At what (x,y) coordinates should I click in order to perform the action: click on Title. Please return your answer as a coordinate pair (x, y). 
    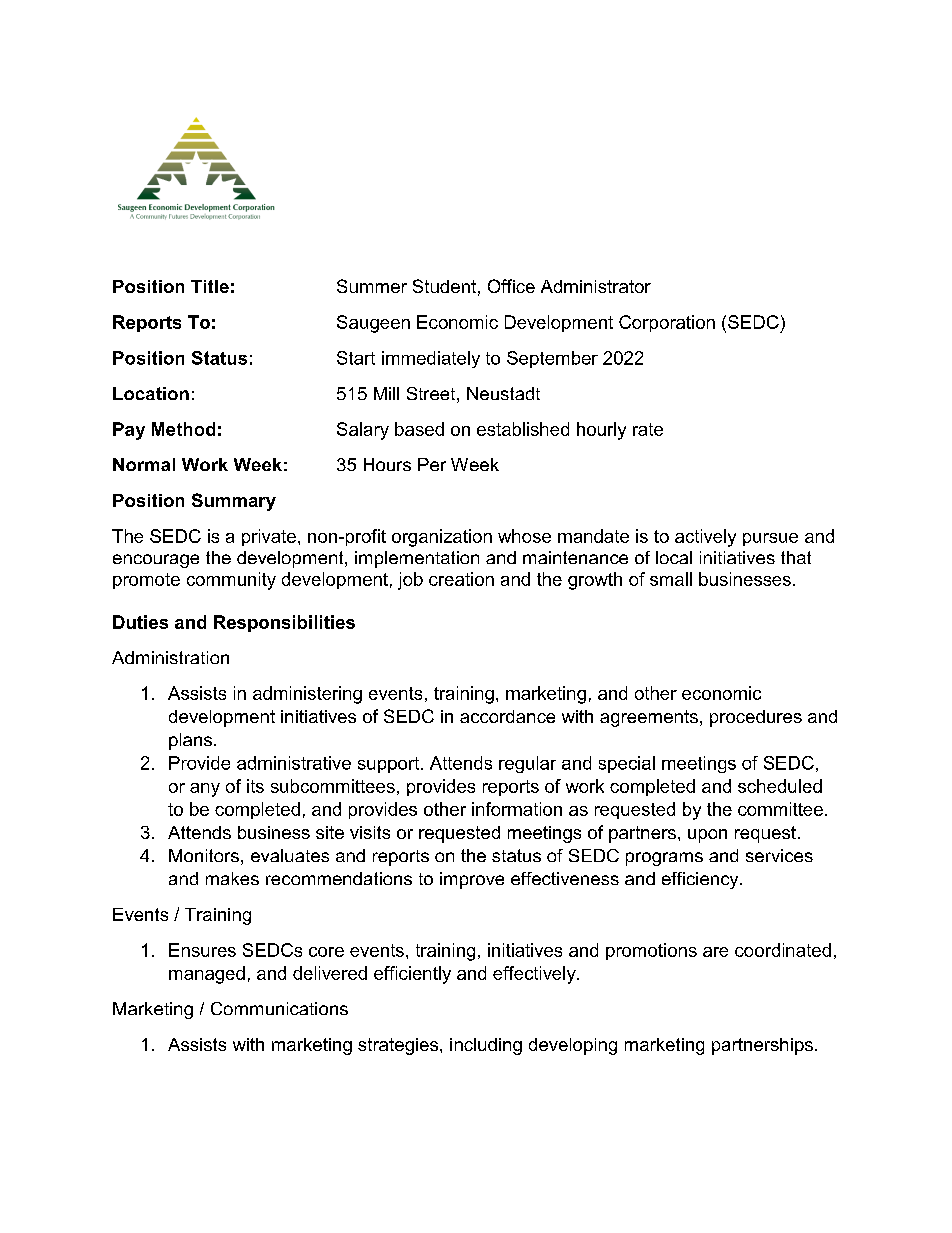
    Looking at the image, I should click on (210, 286).
